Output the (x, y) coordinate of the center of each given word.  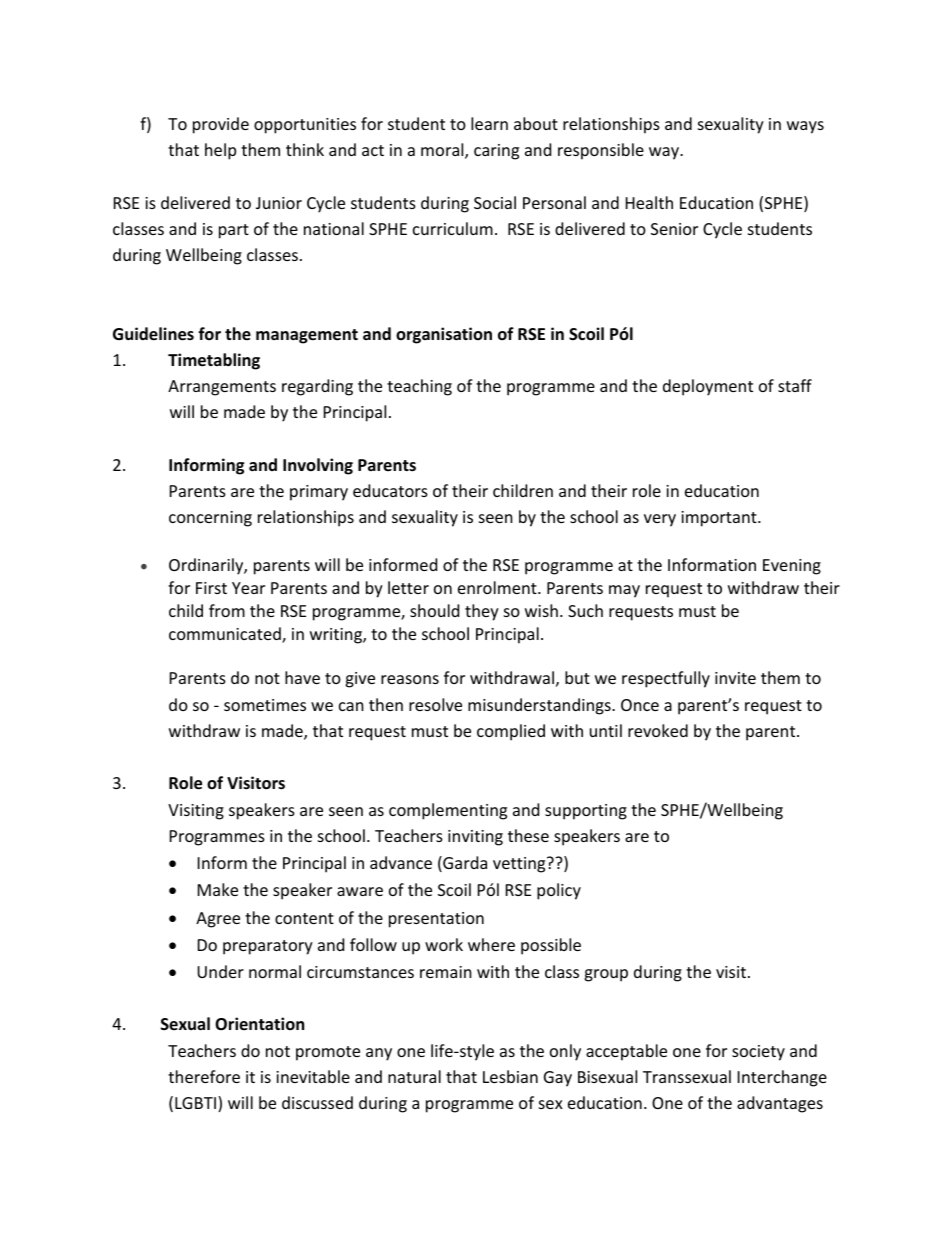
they (482, 612)
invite (735, 678)
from (227, 610)
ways (805, 127)
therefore (204, 1076)
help (220, 151)
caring (496, 152)
